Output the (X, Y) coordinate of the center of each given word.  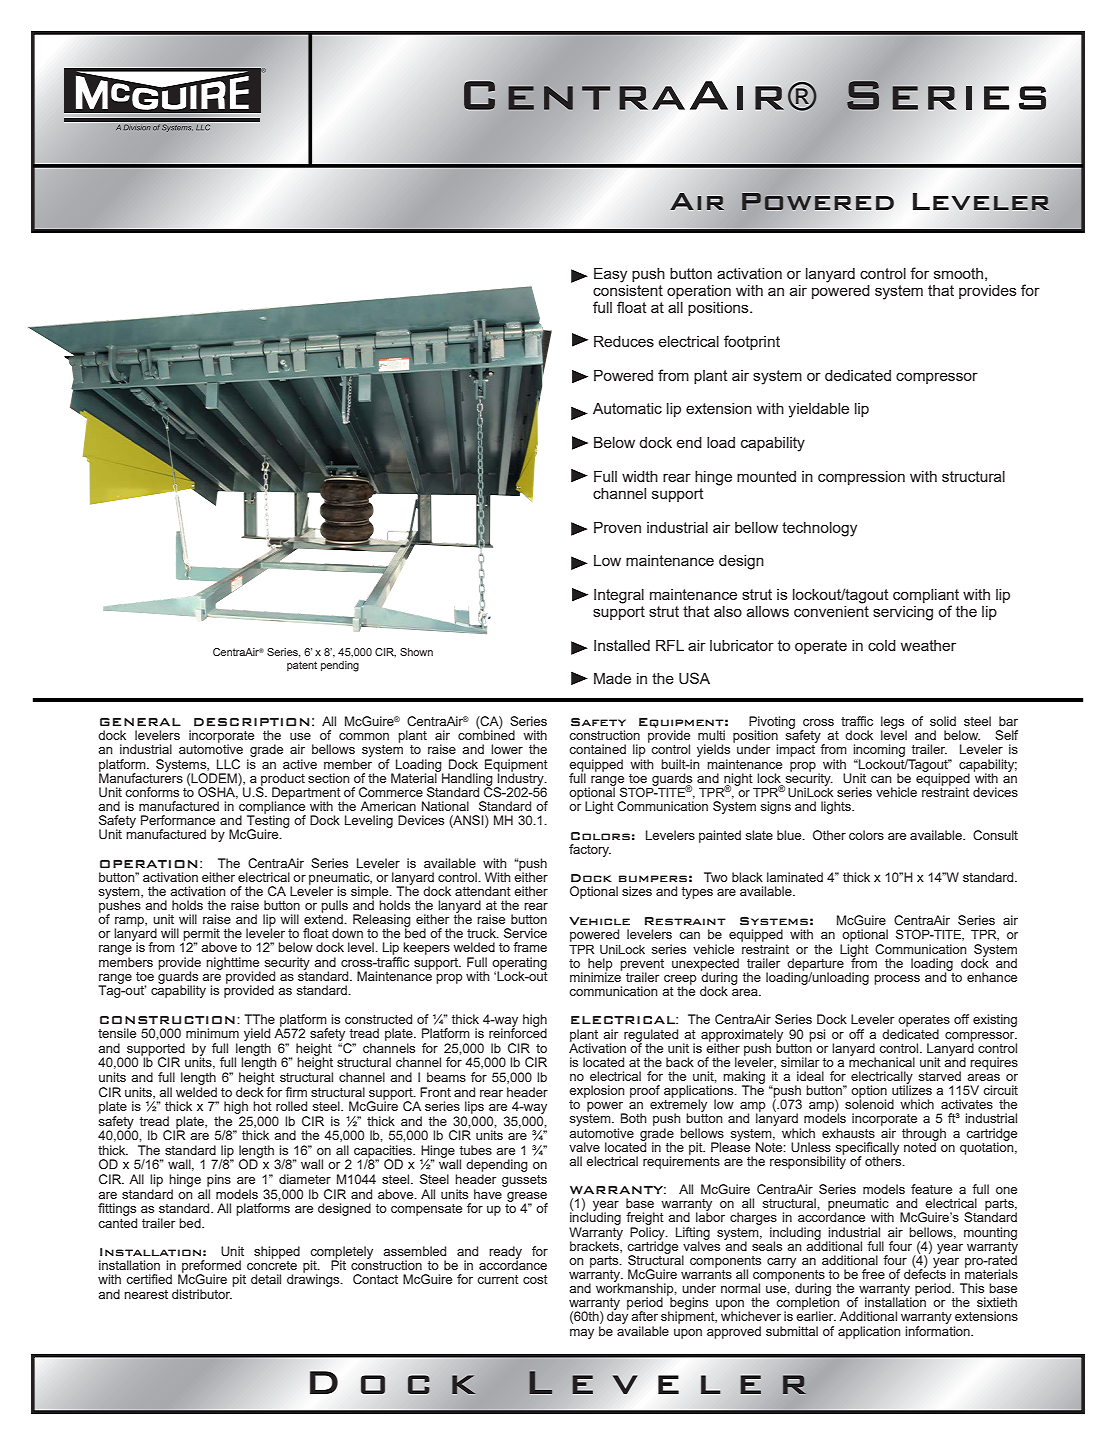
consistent (628, 290)
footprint (752, 342)
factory (590, 850)
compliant (926, 597)
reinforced (518, 1032)
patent (302, 666)
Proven (617, 527)
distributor (202, 1294)
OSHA (218, 793)
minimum (212, 1033)
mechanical (882, 1061)
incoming (880, 752)
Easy (610, 275)
